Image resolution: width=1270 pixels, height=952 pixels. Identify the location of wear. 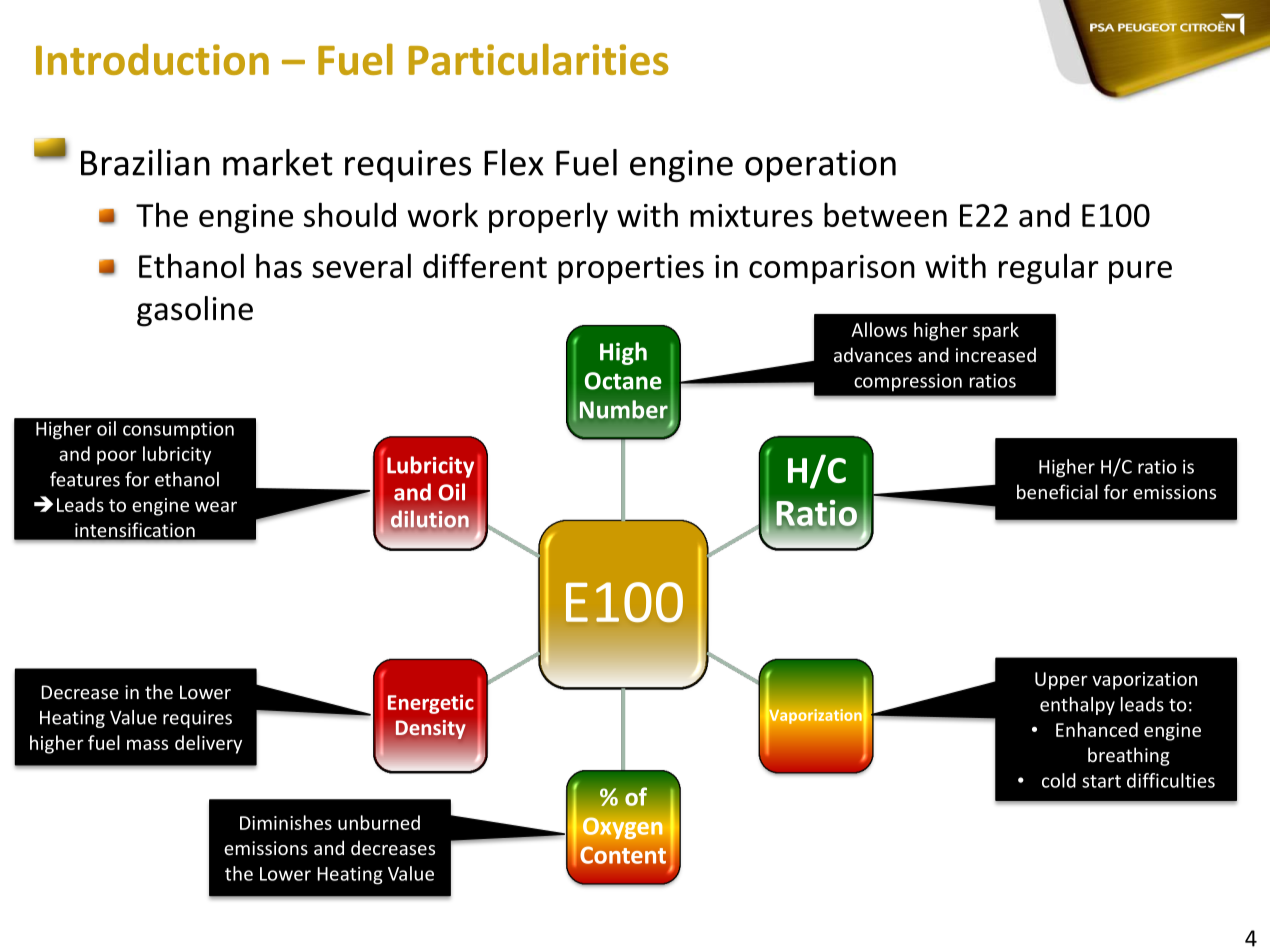
(216, 506).
